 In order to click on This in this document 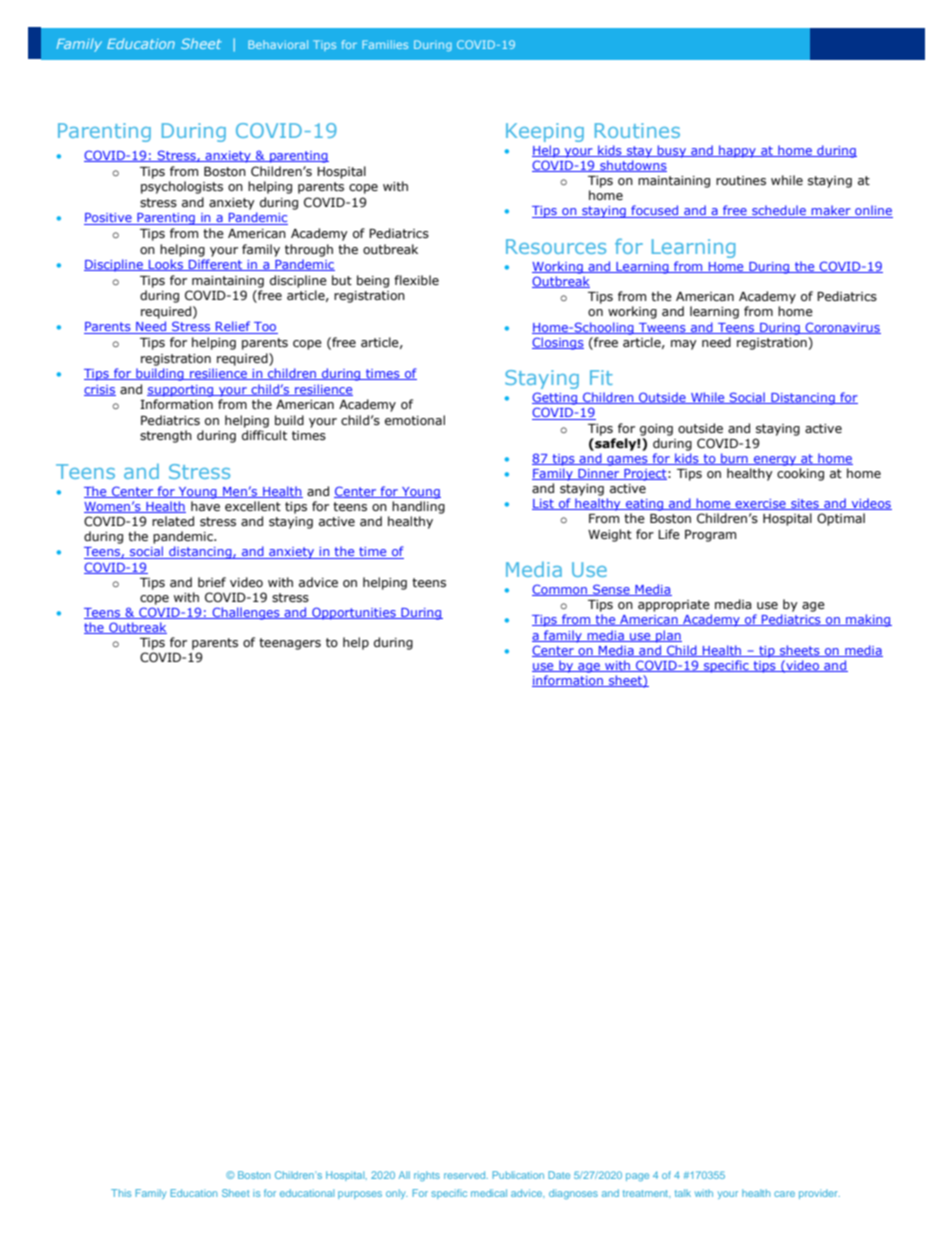, I will do `click(121, 1193)`.
